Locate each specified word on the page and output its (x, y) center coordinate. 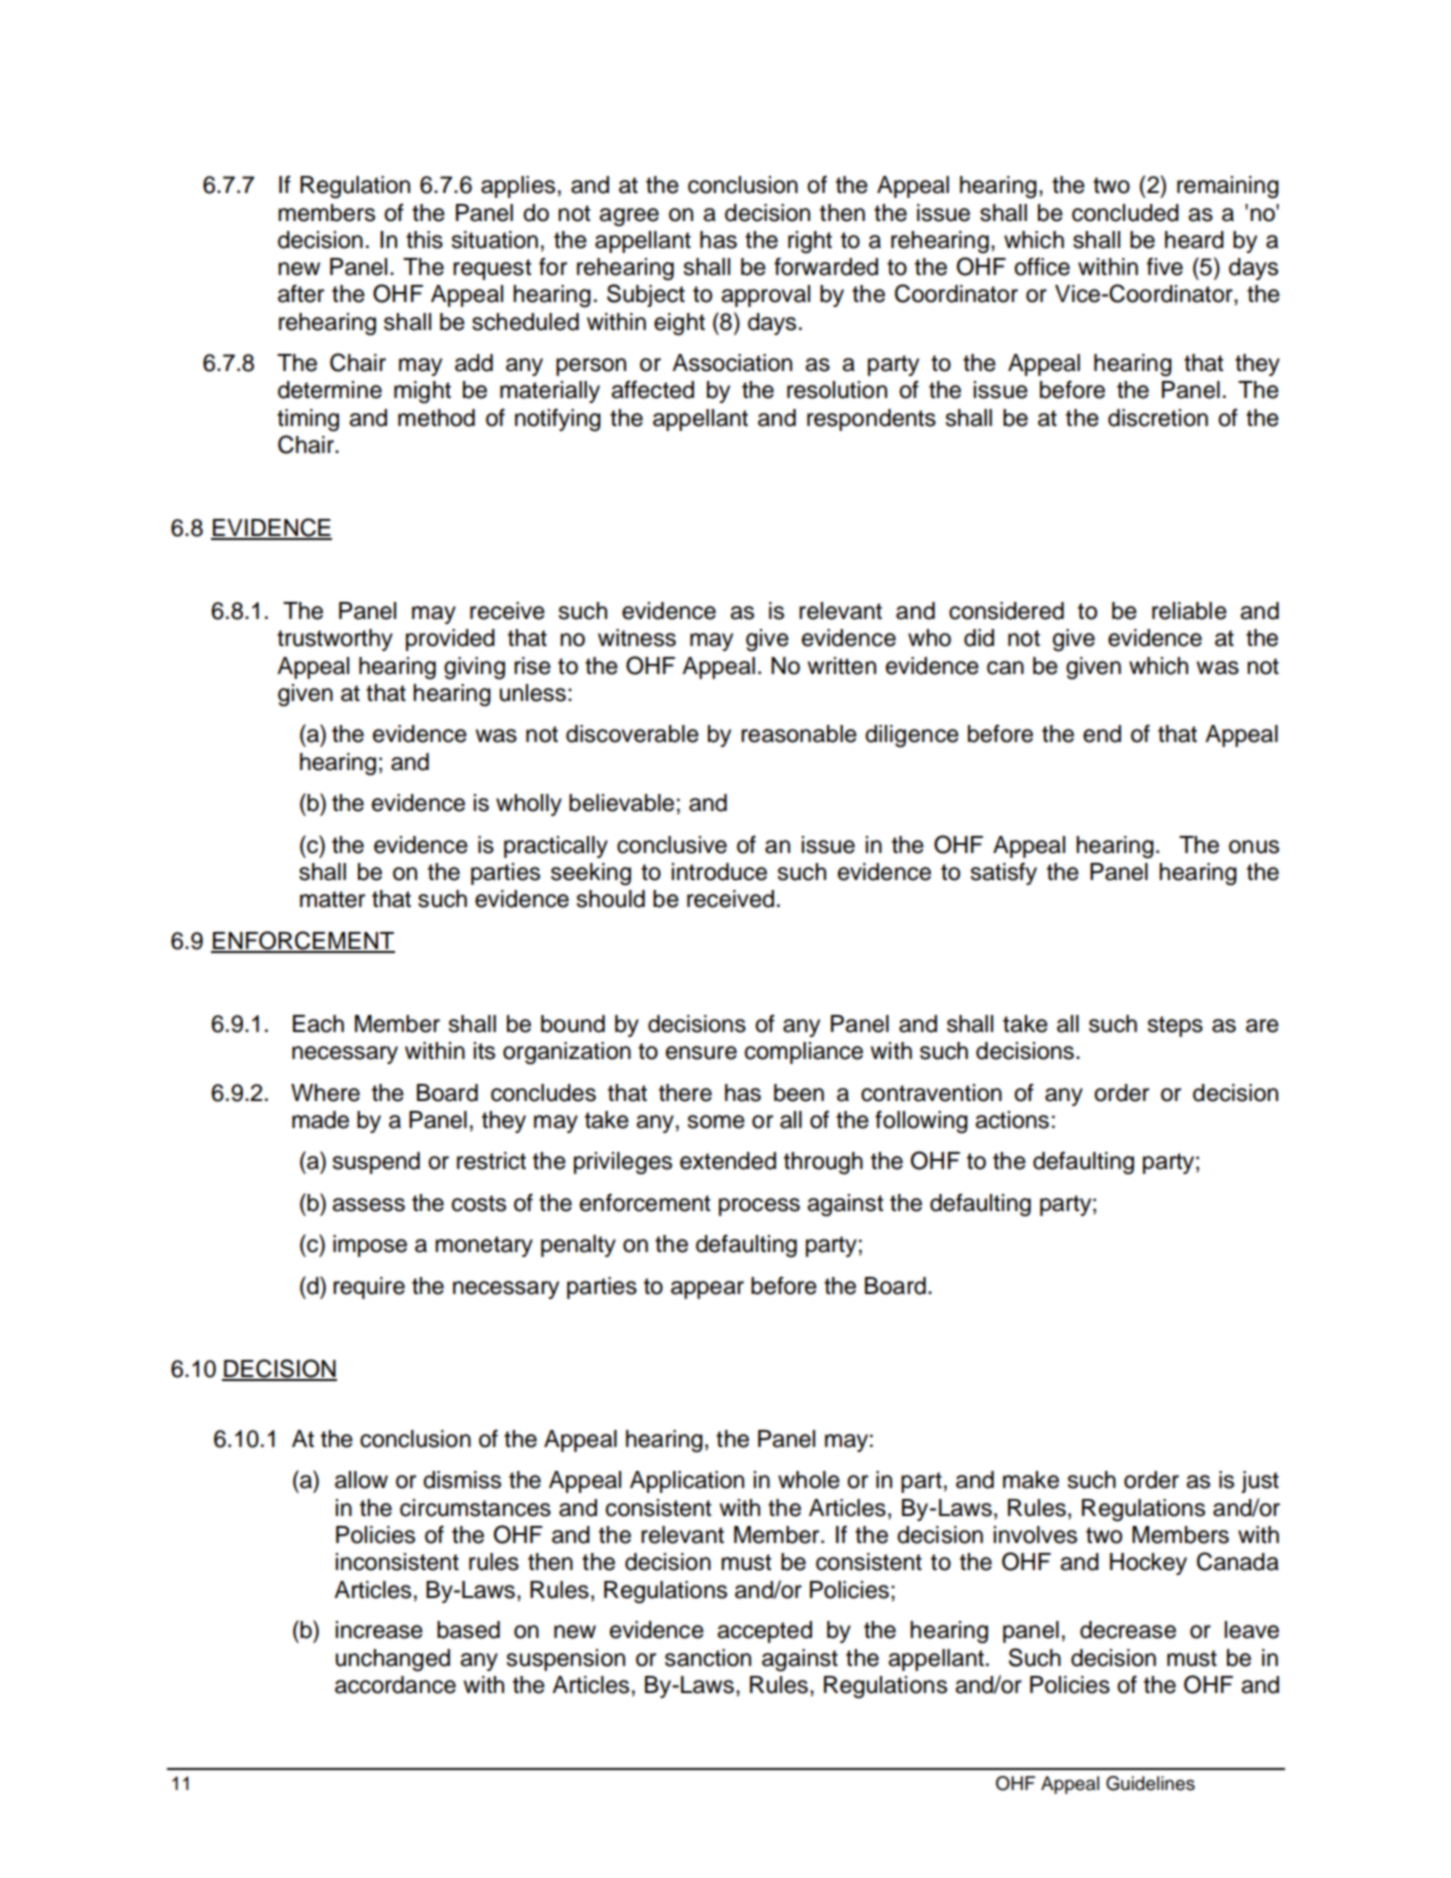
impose (370, 1246)
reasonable (799, 734)
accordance (395, 1685)
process (759, 1207)
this (424, 240)
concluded (1125, 213)
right (810, 242)
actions (1012, 1120)
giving (474, 668)
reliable (1189, 611)
